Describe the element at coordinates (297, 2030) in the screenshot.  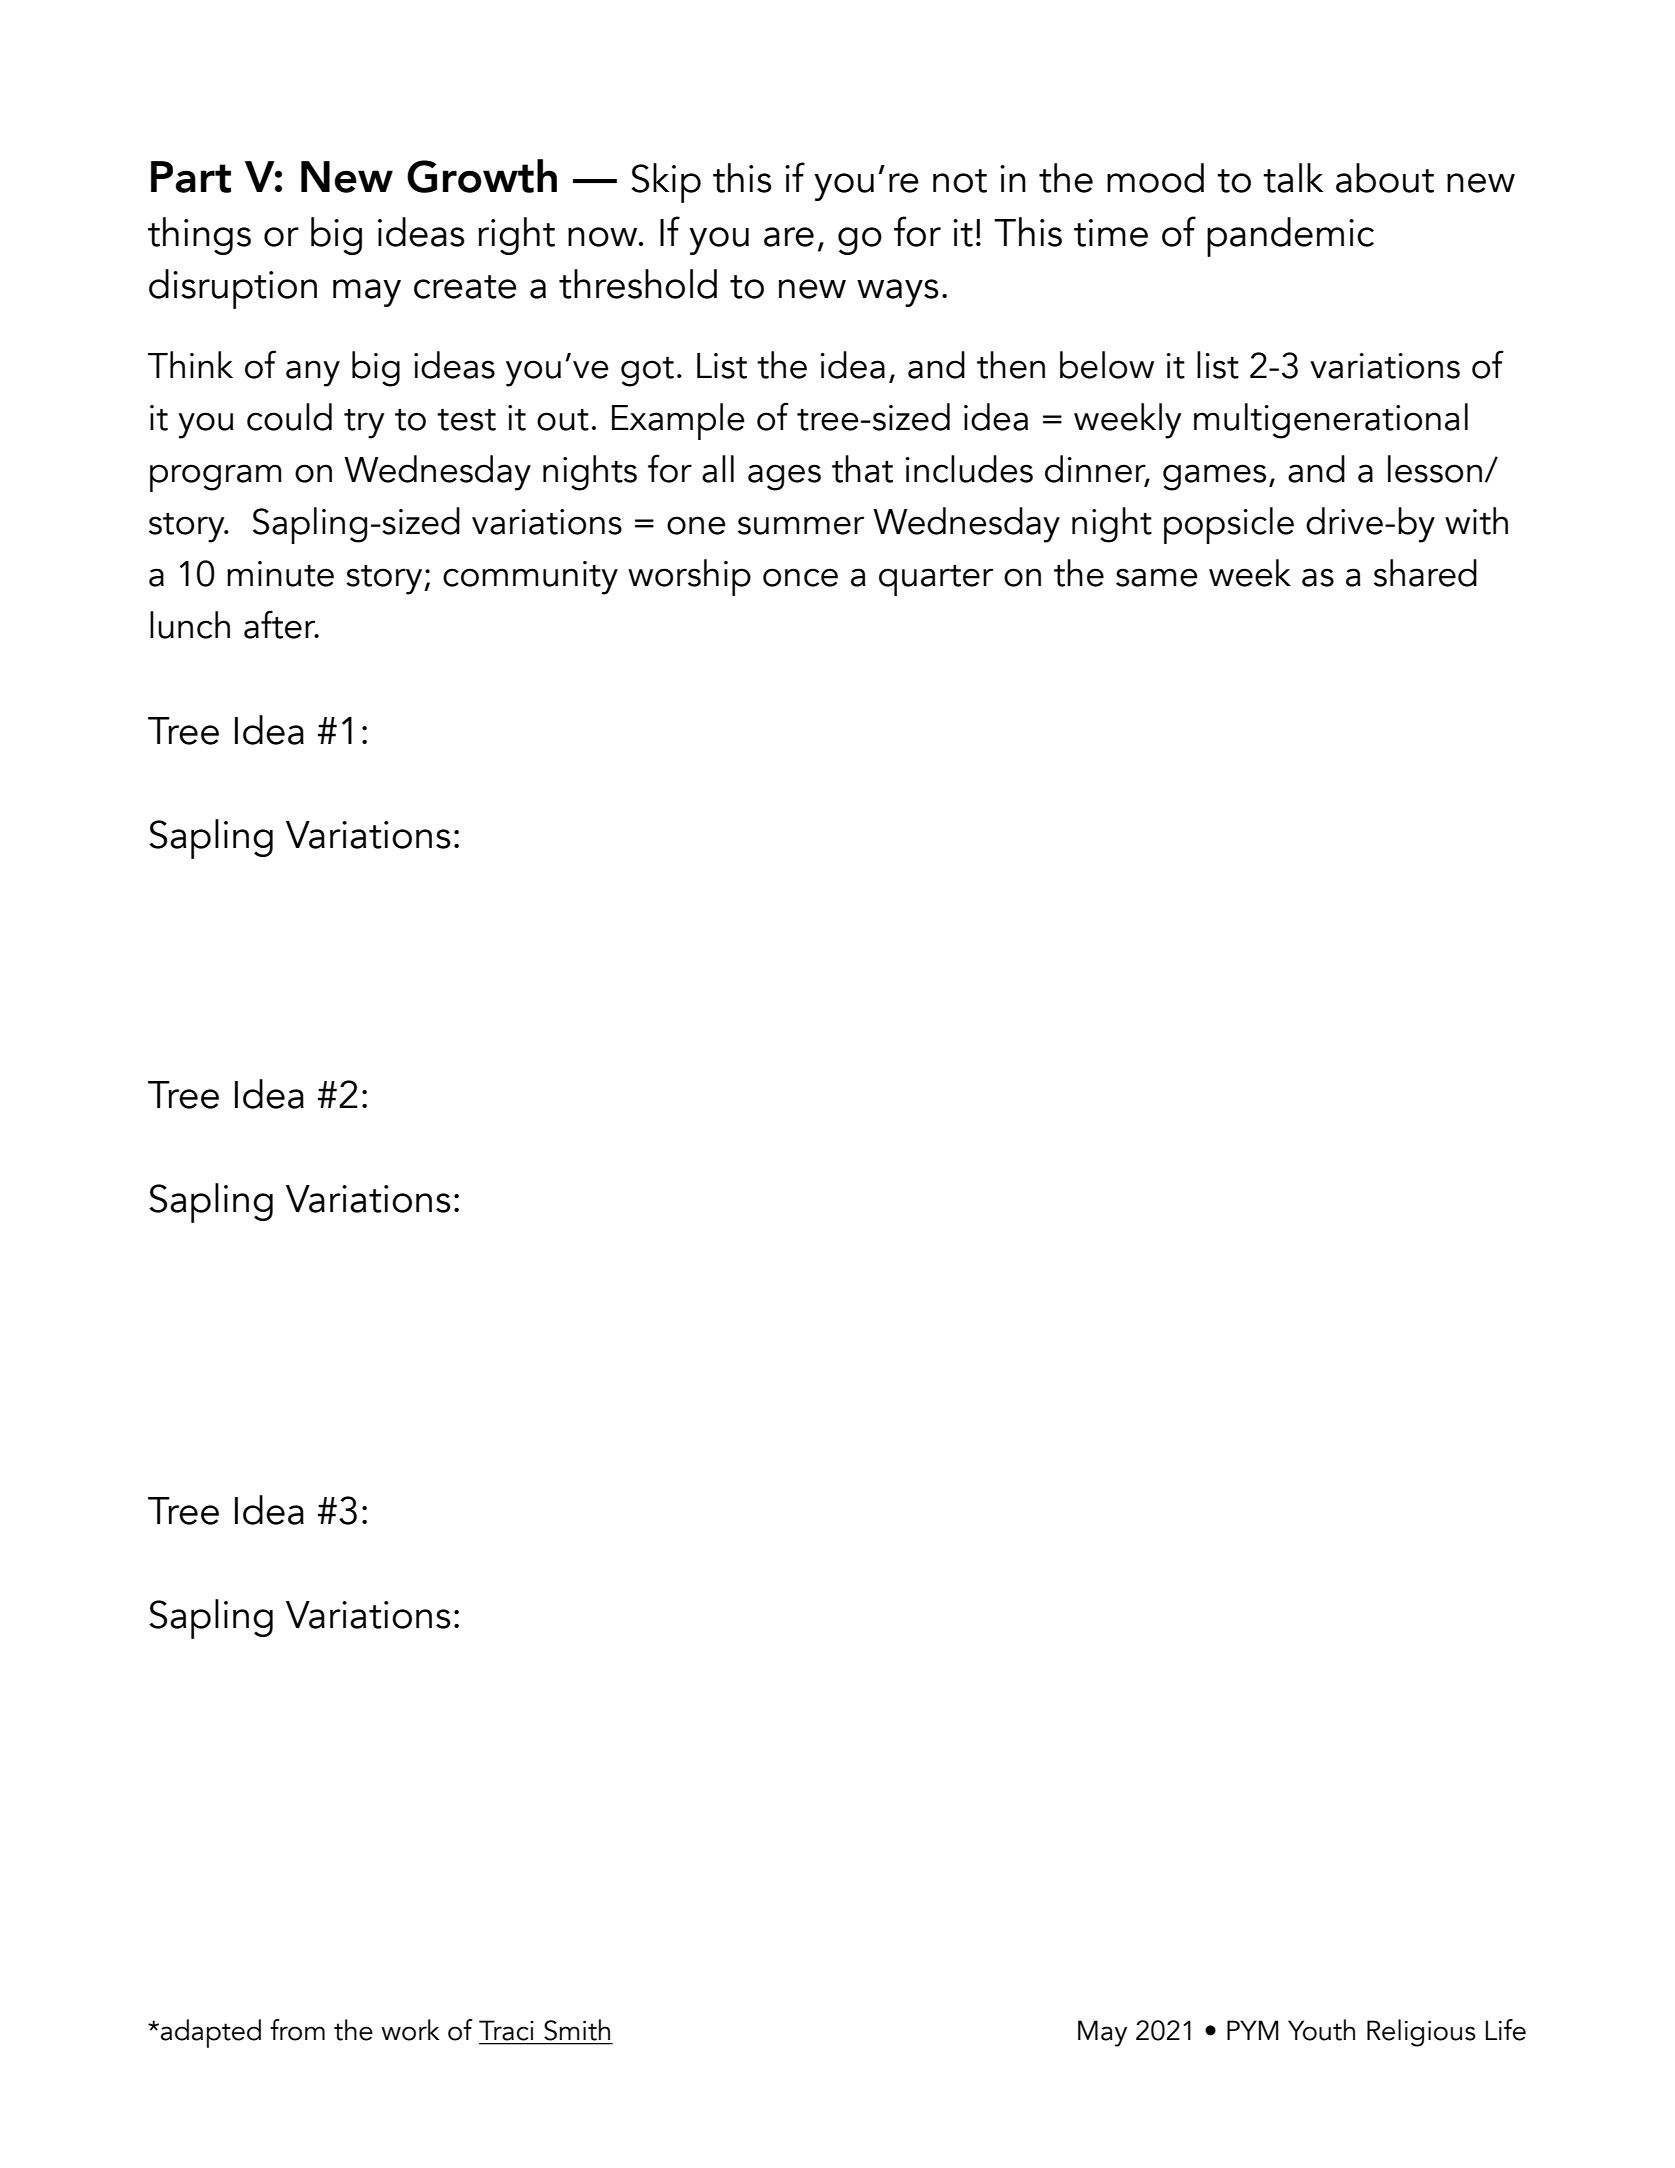
I see `from` at that location.
